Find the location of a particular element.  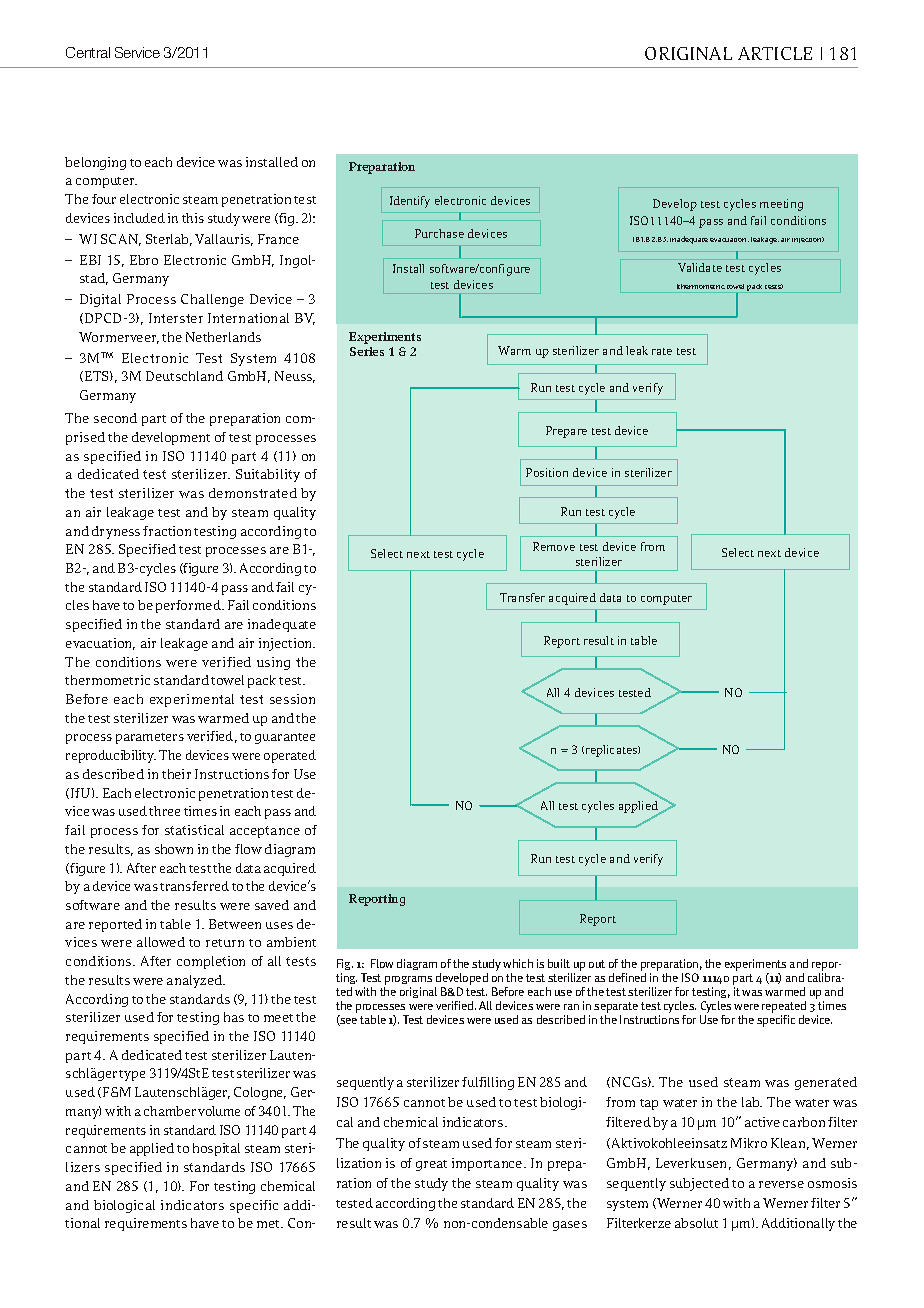

Central is located at coordinates (88, 52).
